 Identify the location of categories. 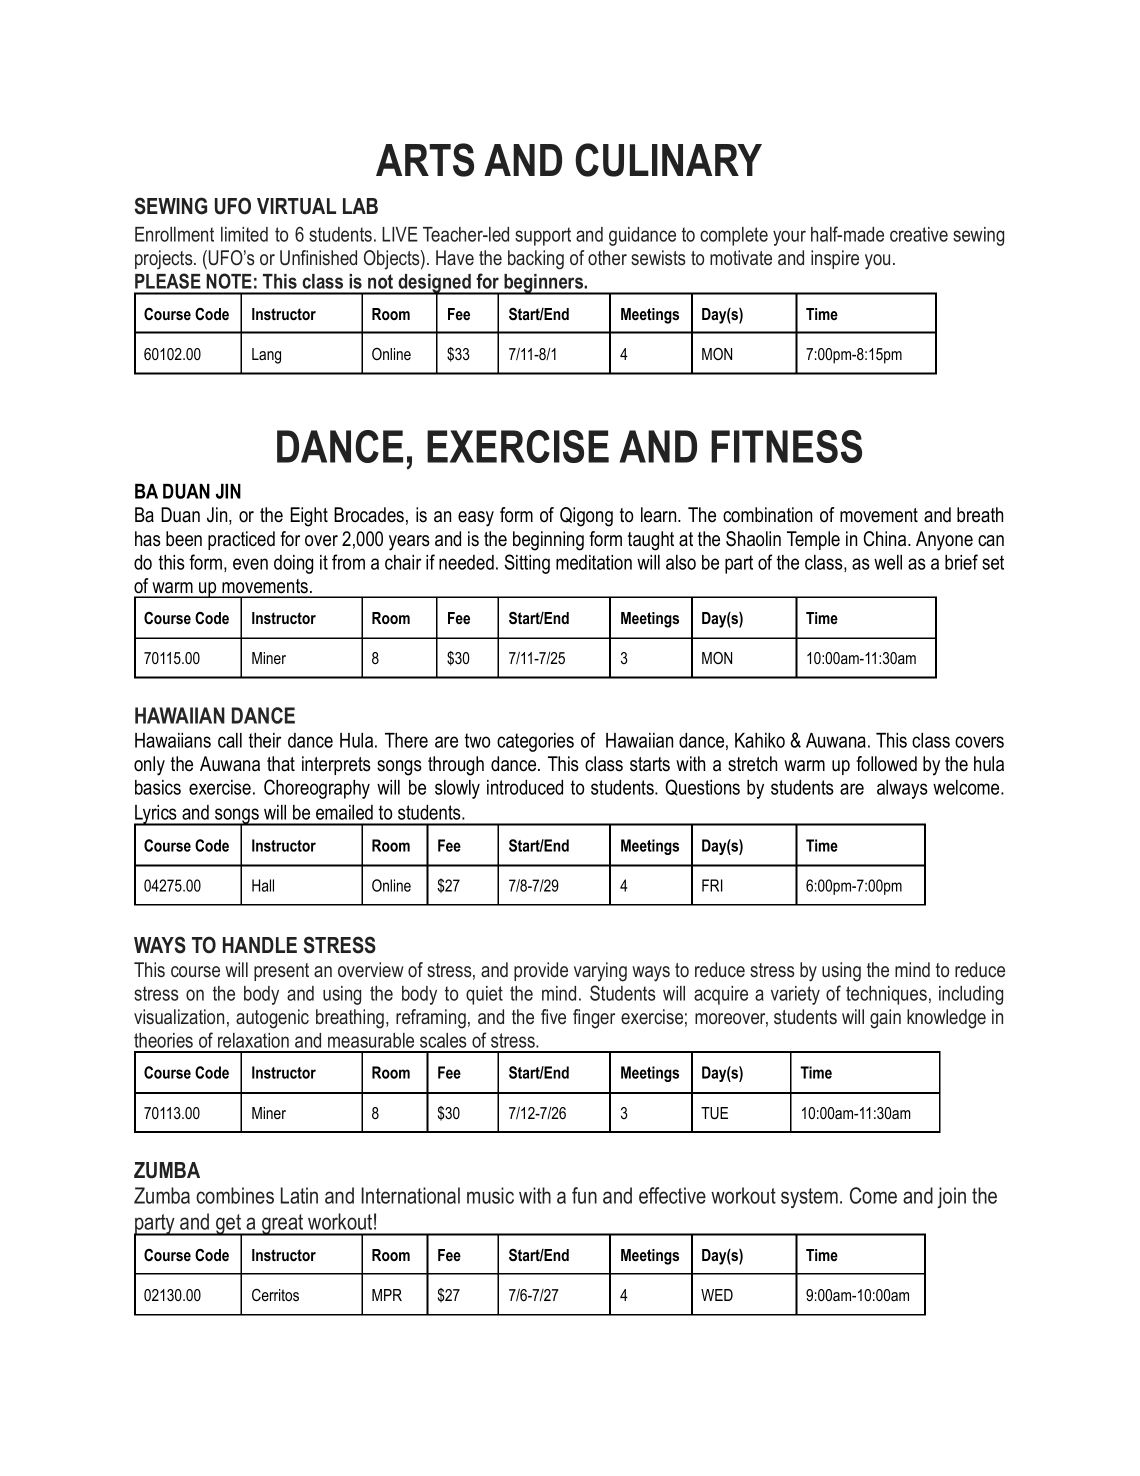
(535, 742).
